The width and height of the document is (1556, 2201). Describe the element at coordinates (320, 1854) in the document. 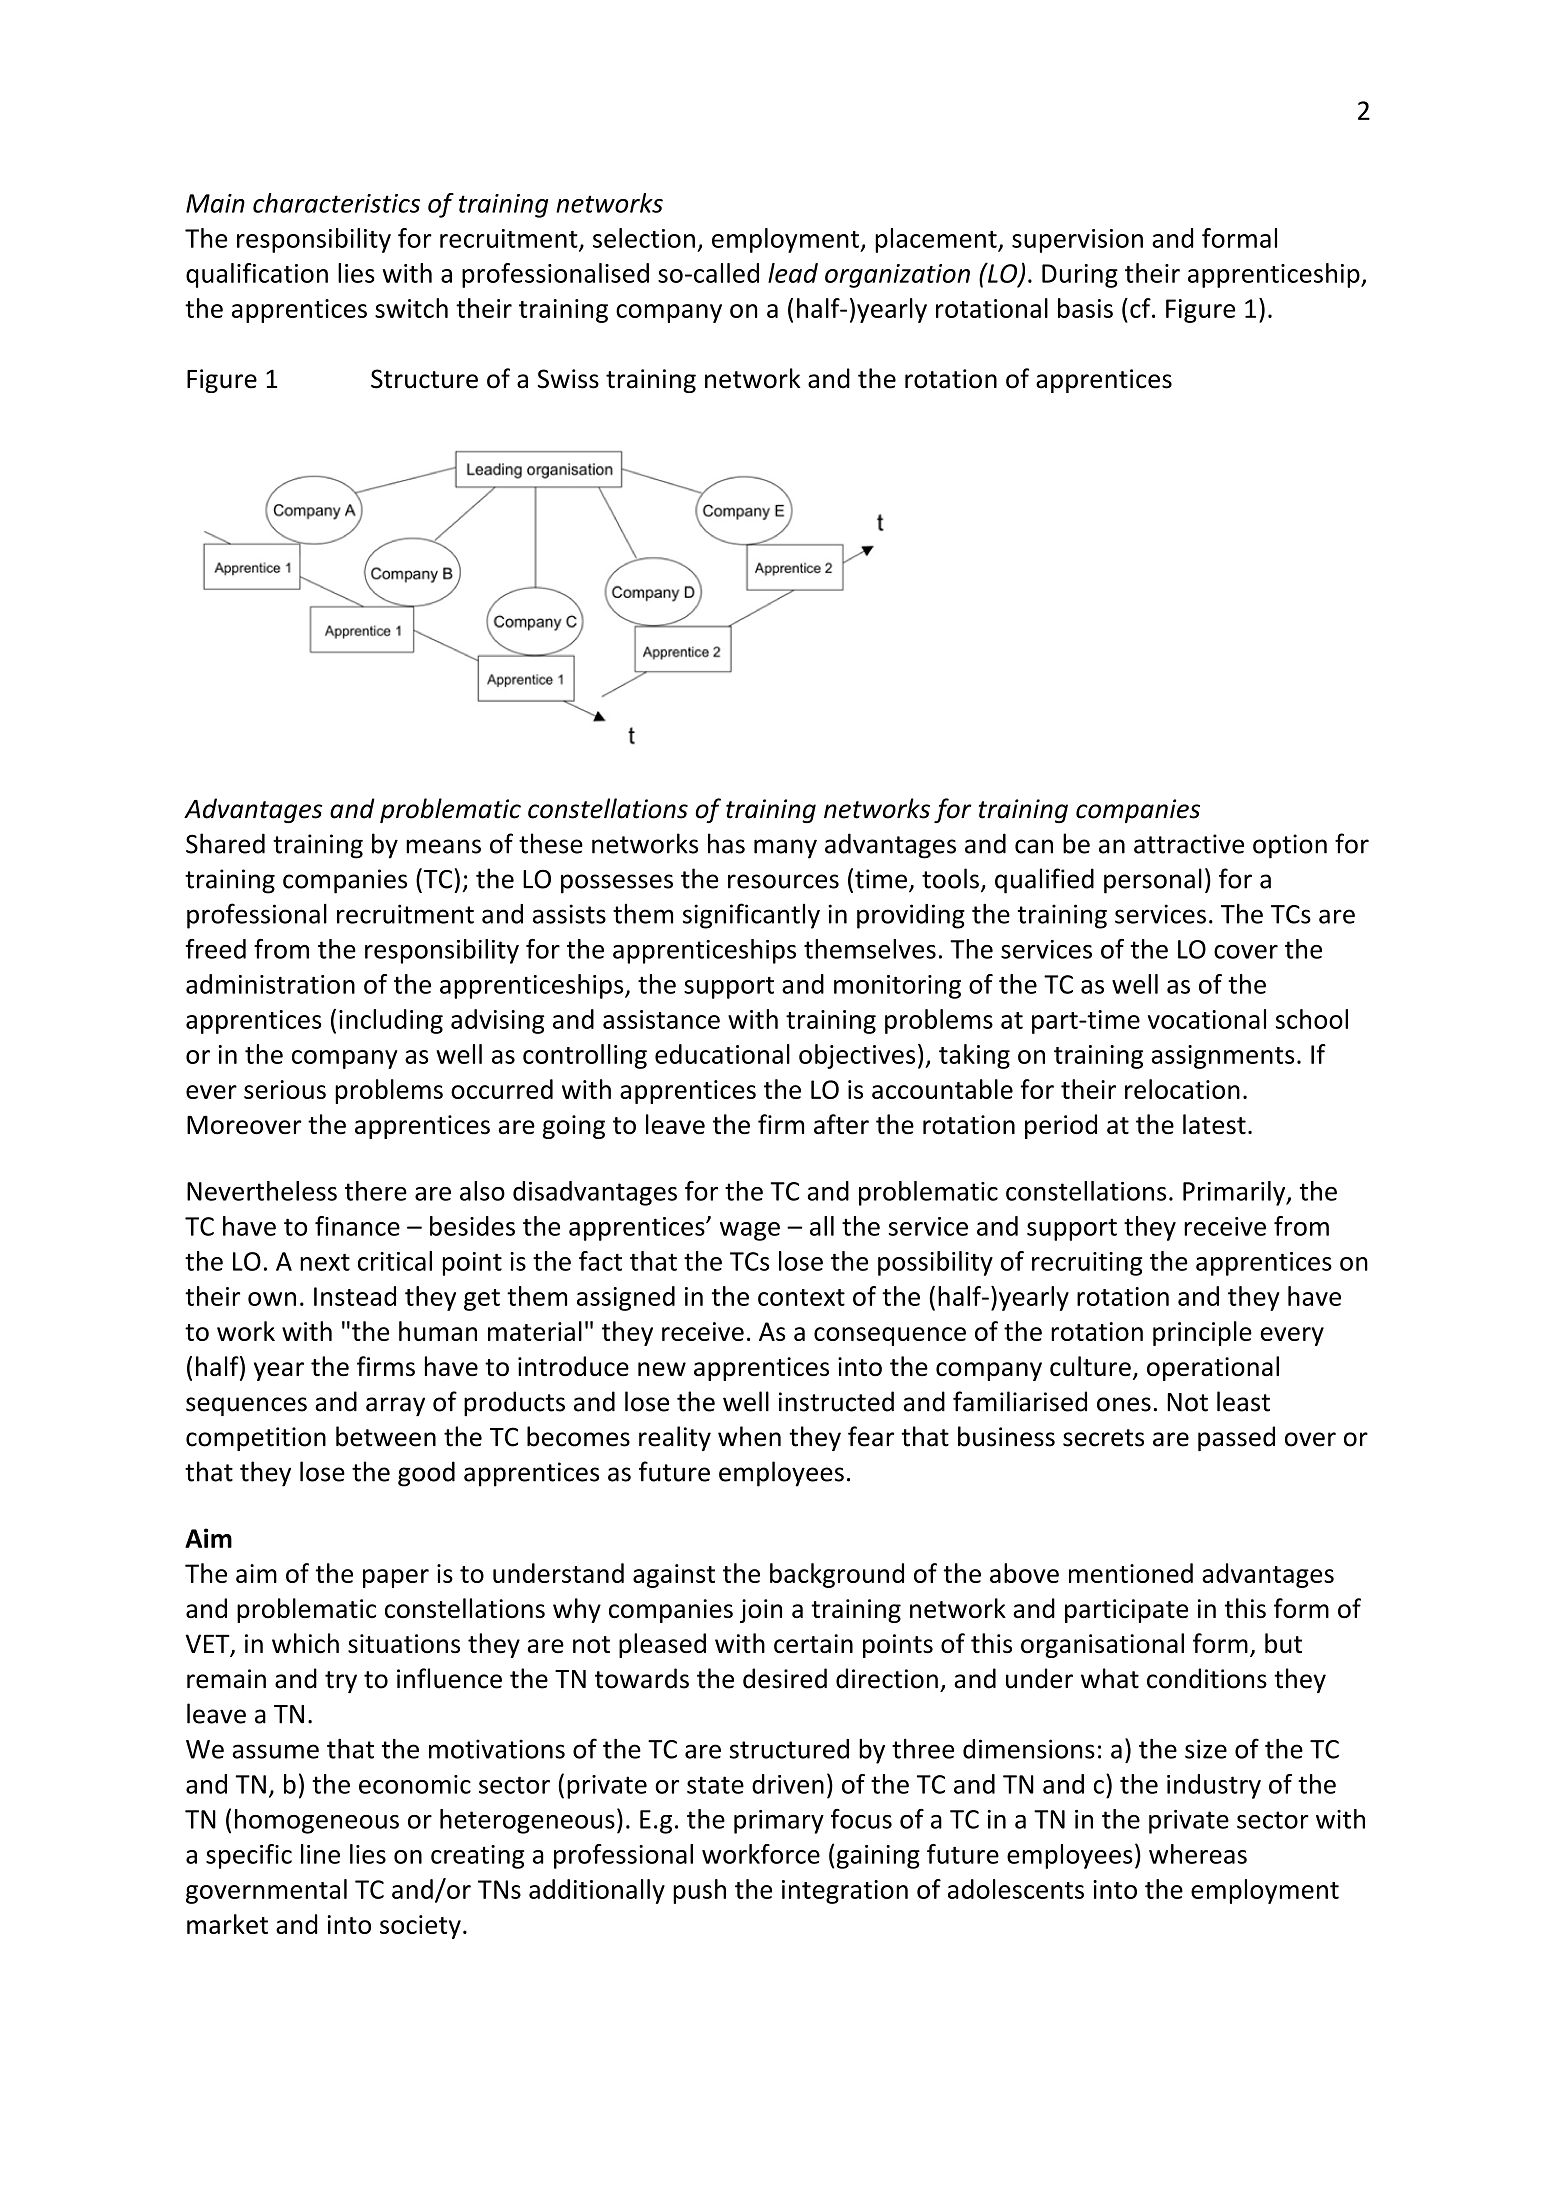

I see `line` at that location.
